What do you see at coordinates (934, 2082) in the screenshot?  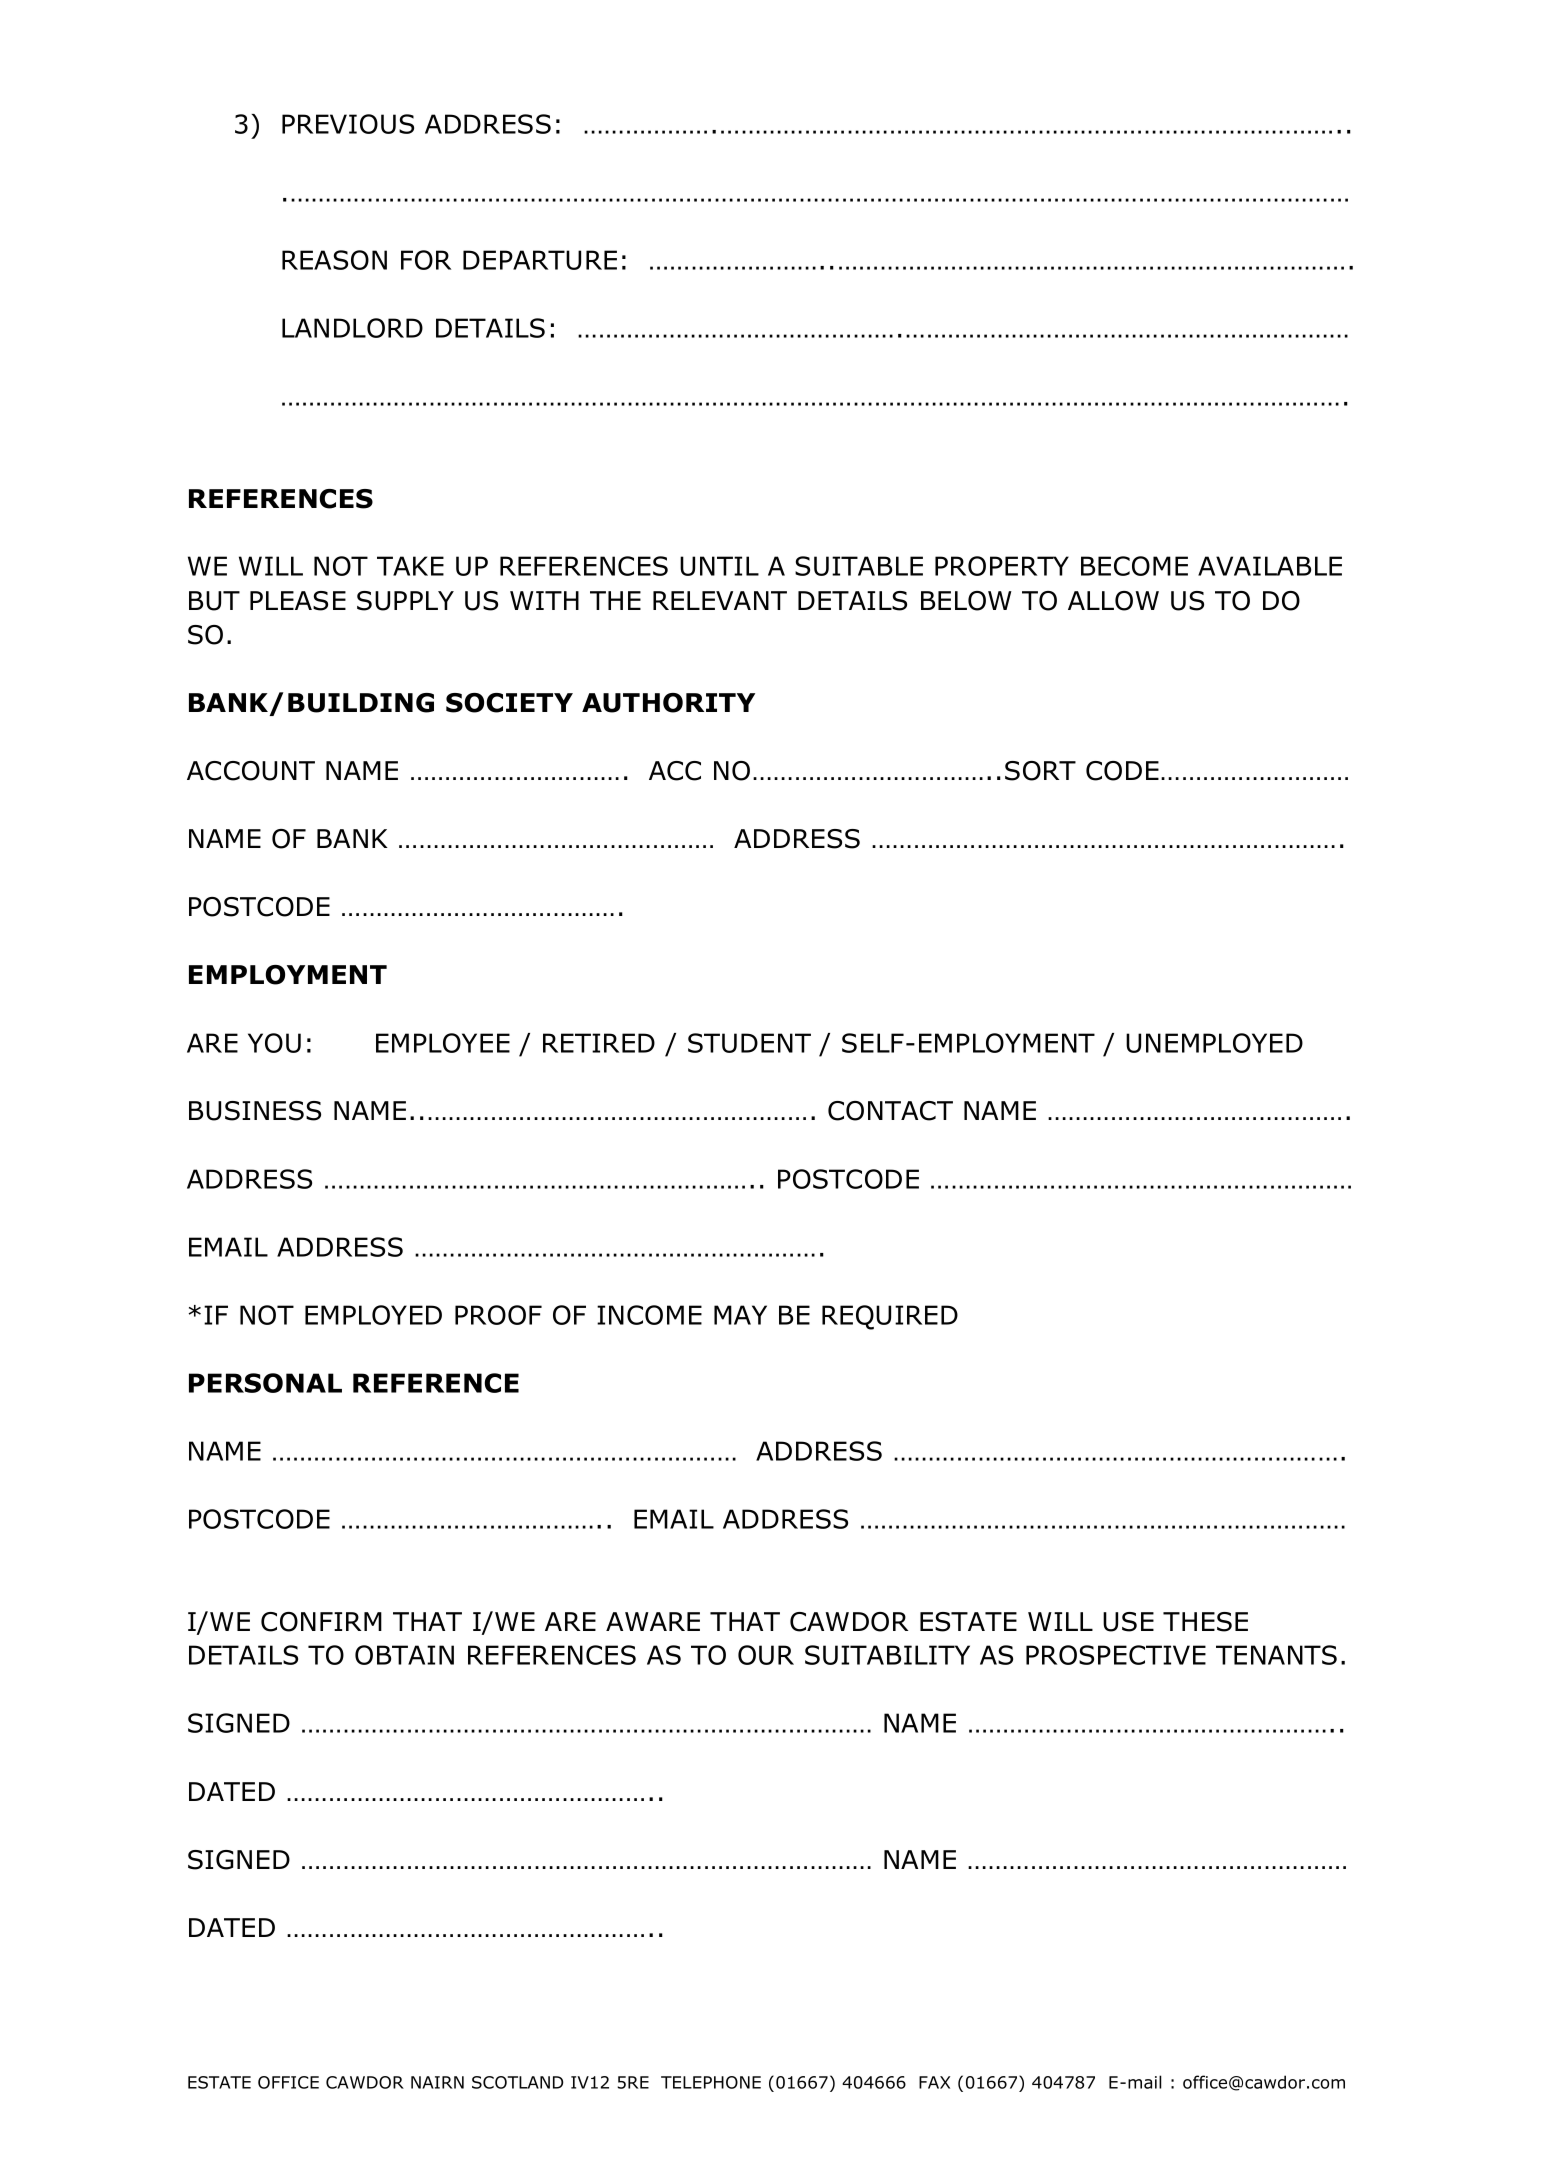 I see `FAX` at bounding box center [934, 2082].
